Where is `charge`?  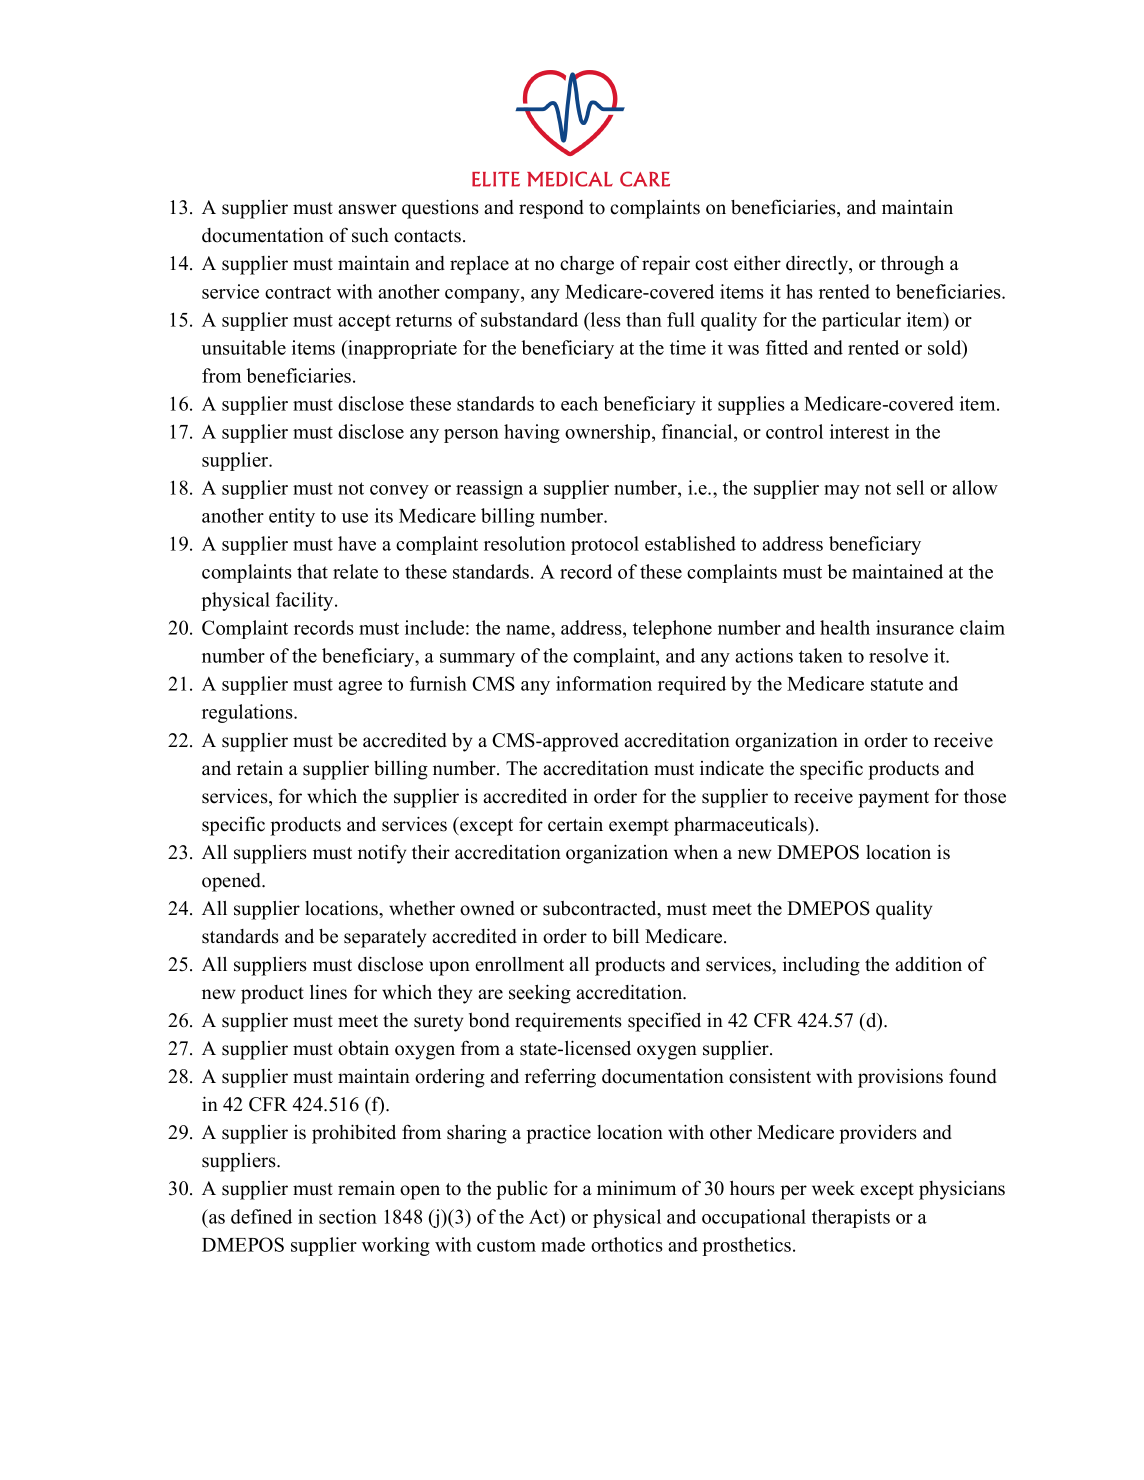
charge is located at coordinates (587, 265).
